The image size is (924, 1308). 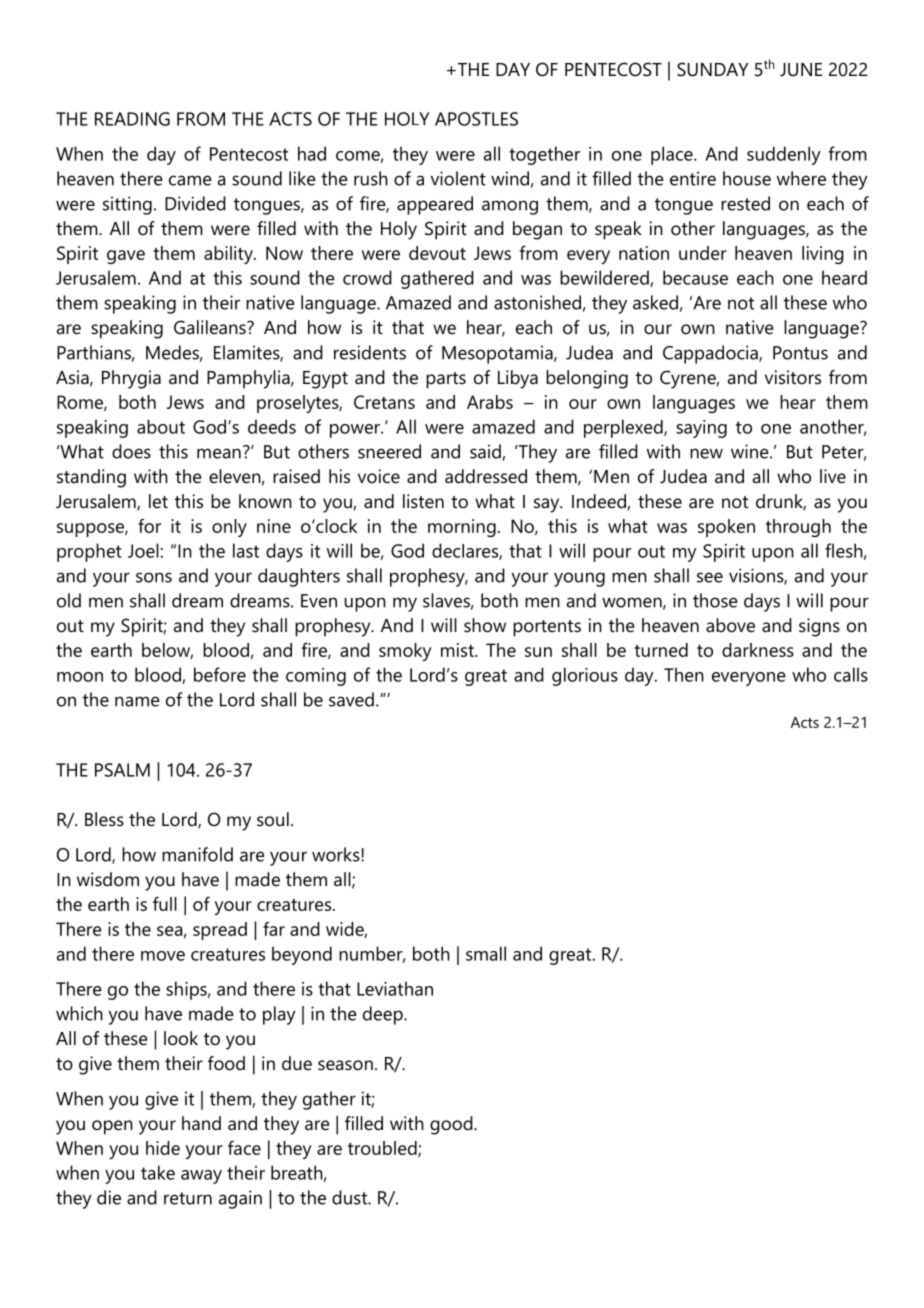 I want to click on good, so click(x=452, y=1125).
